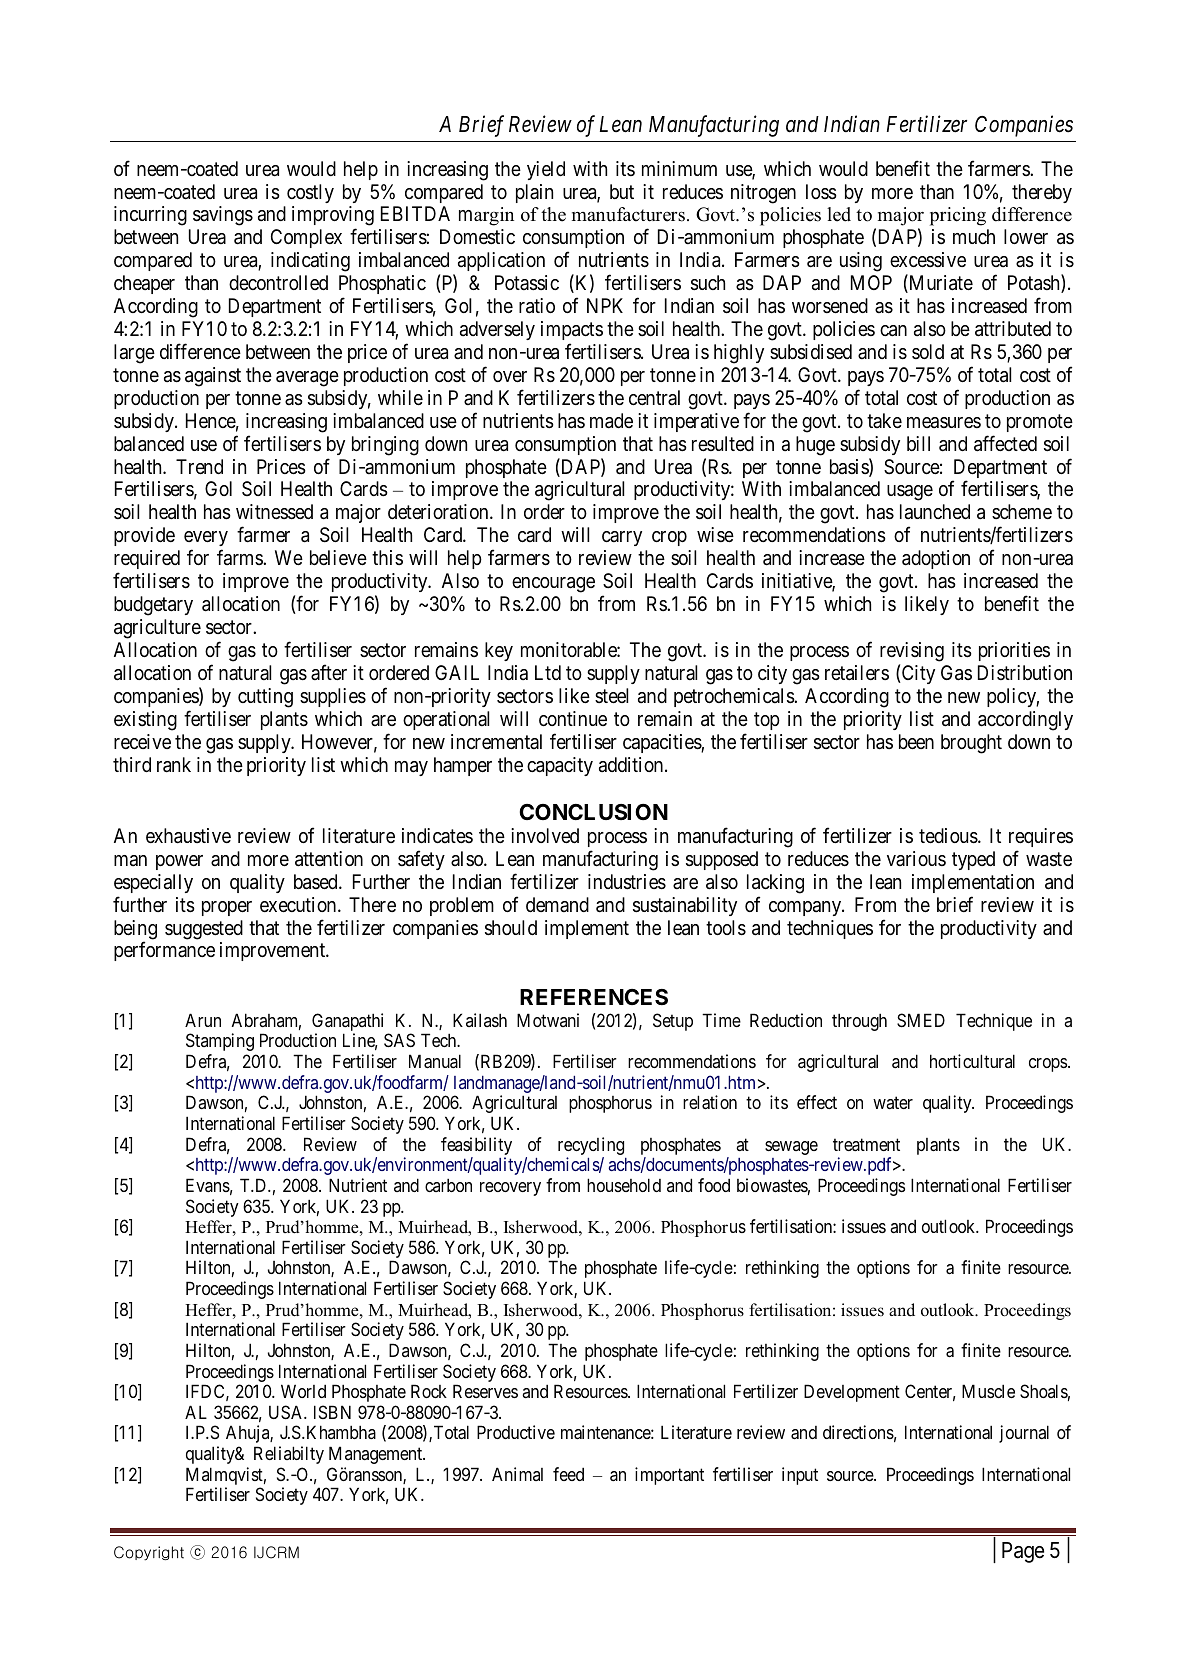 Image resolution: width=1186 pixels, height=1677 pixels. I want to click on manufacturers, so click(628, 214).
